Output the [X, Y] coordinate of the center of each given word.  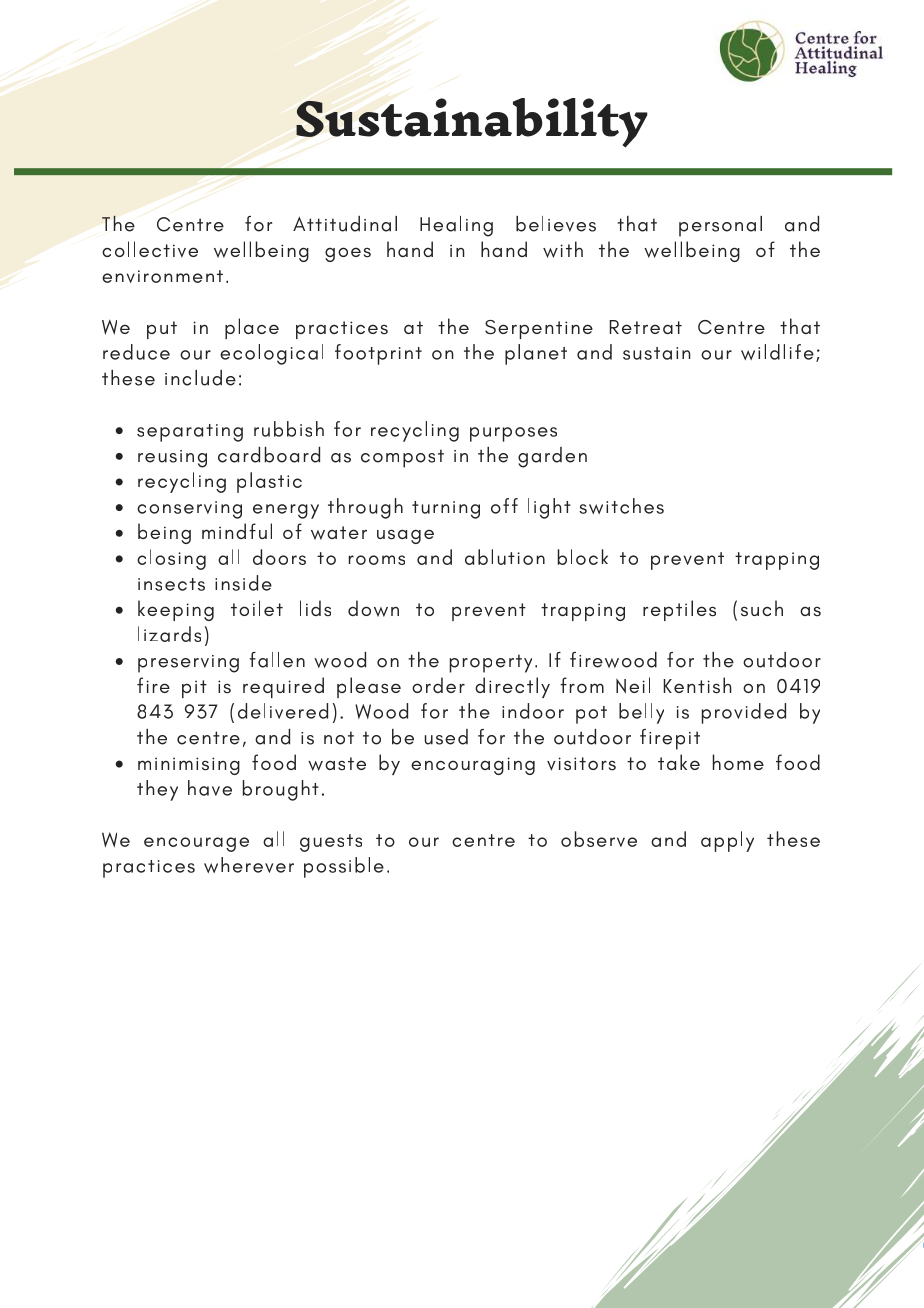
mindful [237, 531]
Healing [456, 226]
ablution [505, 557]
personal [720, 226]
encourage [196, 844]
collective [150, 249]
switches [621, 506]
